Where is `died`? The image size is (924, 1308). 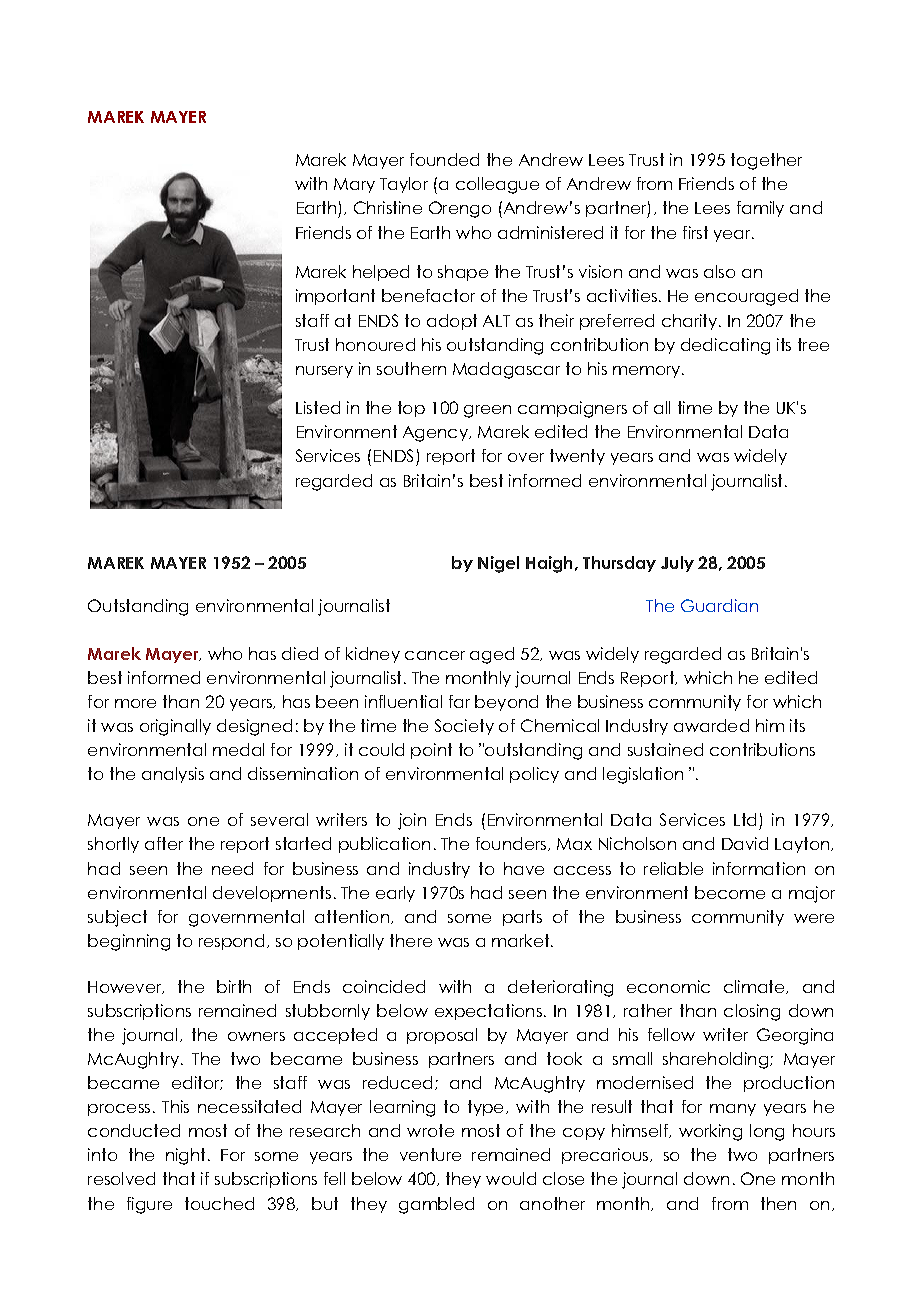
died is located at coordinates (300, 653).
